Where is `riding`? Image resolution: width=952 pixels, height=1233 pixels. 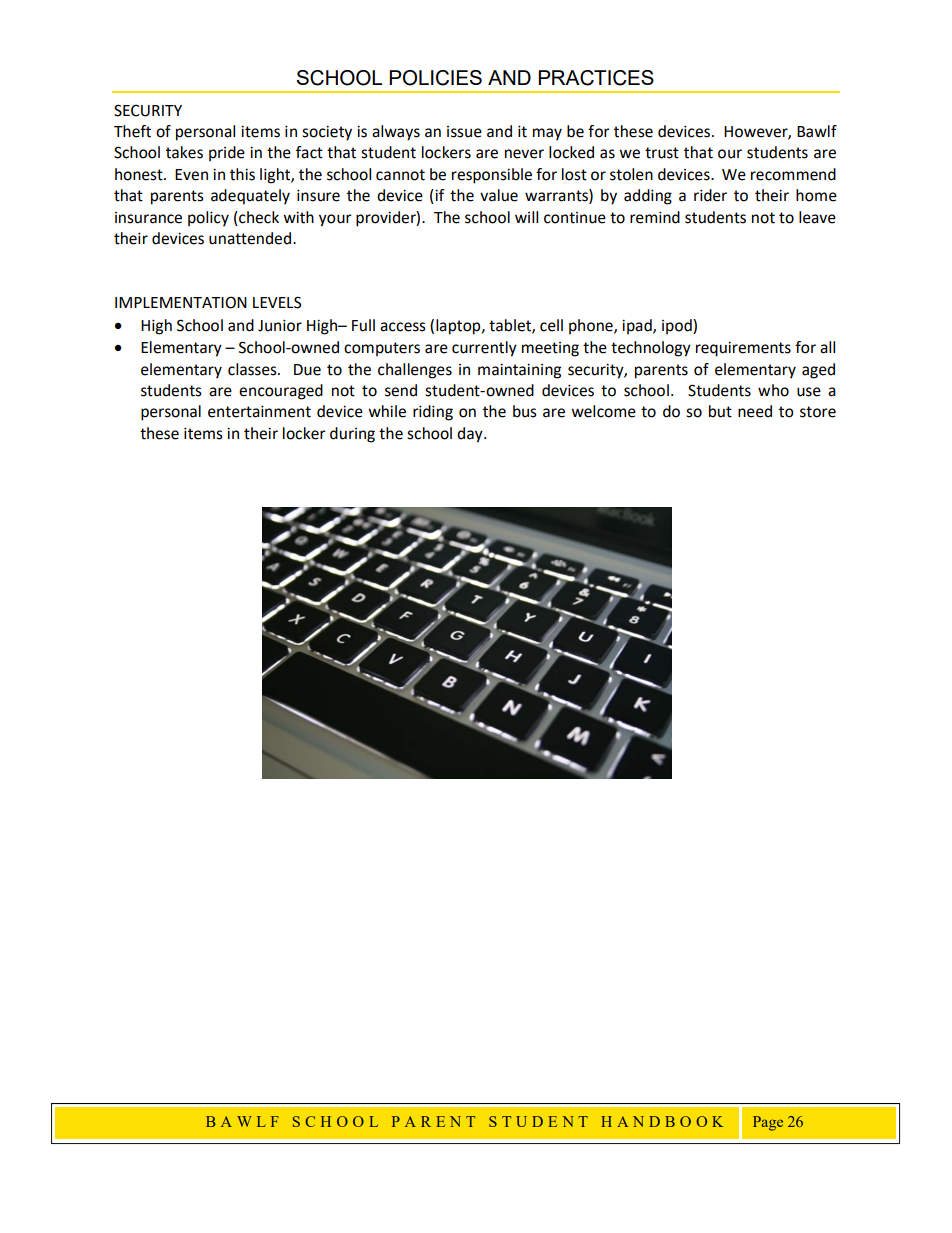 riding is located at coordinates (433, 413).
